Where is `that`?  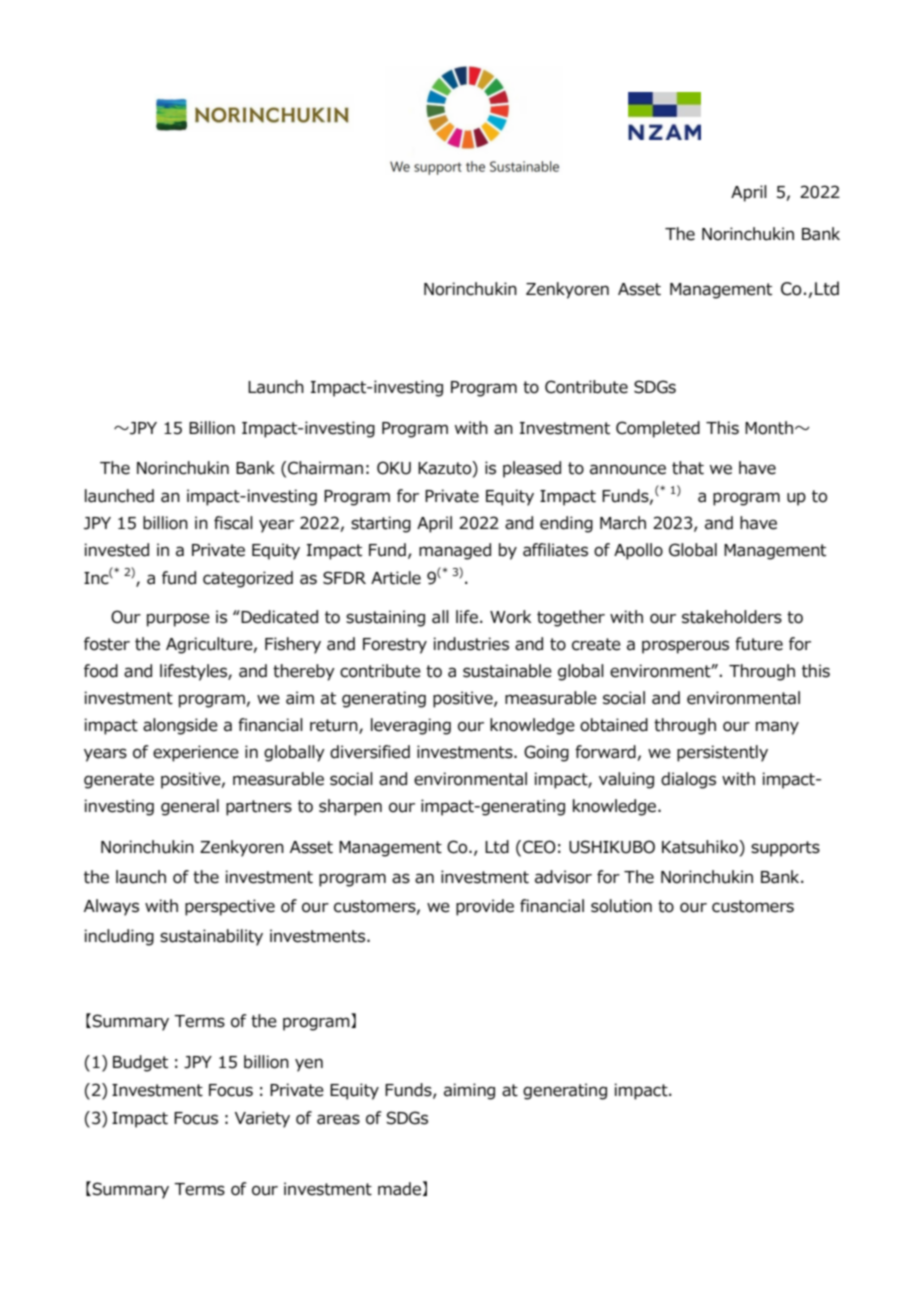
that is located at coordinates (688, 468).
